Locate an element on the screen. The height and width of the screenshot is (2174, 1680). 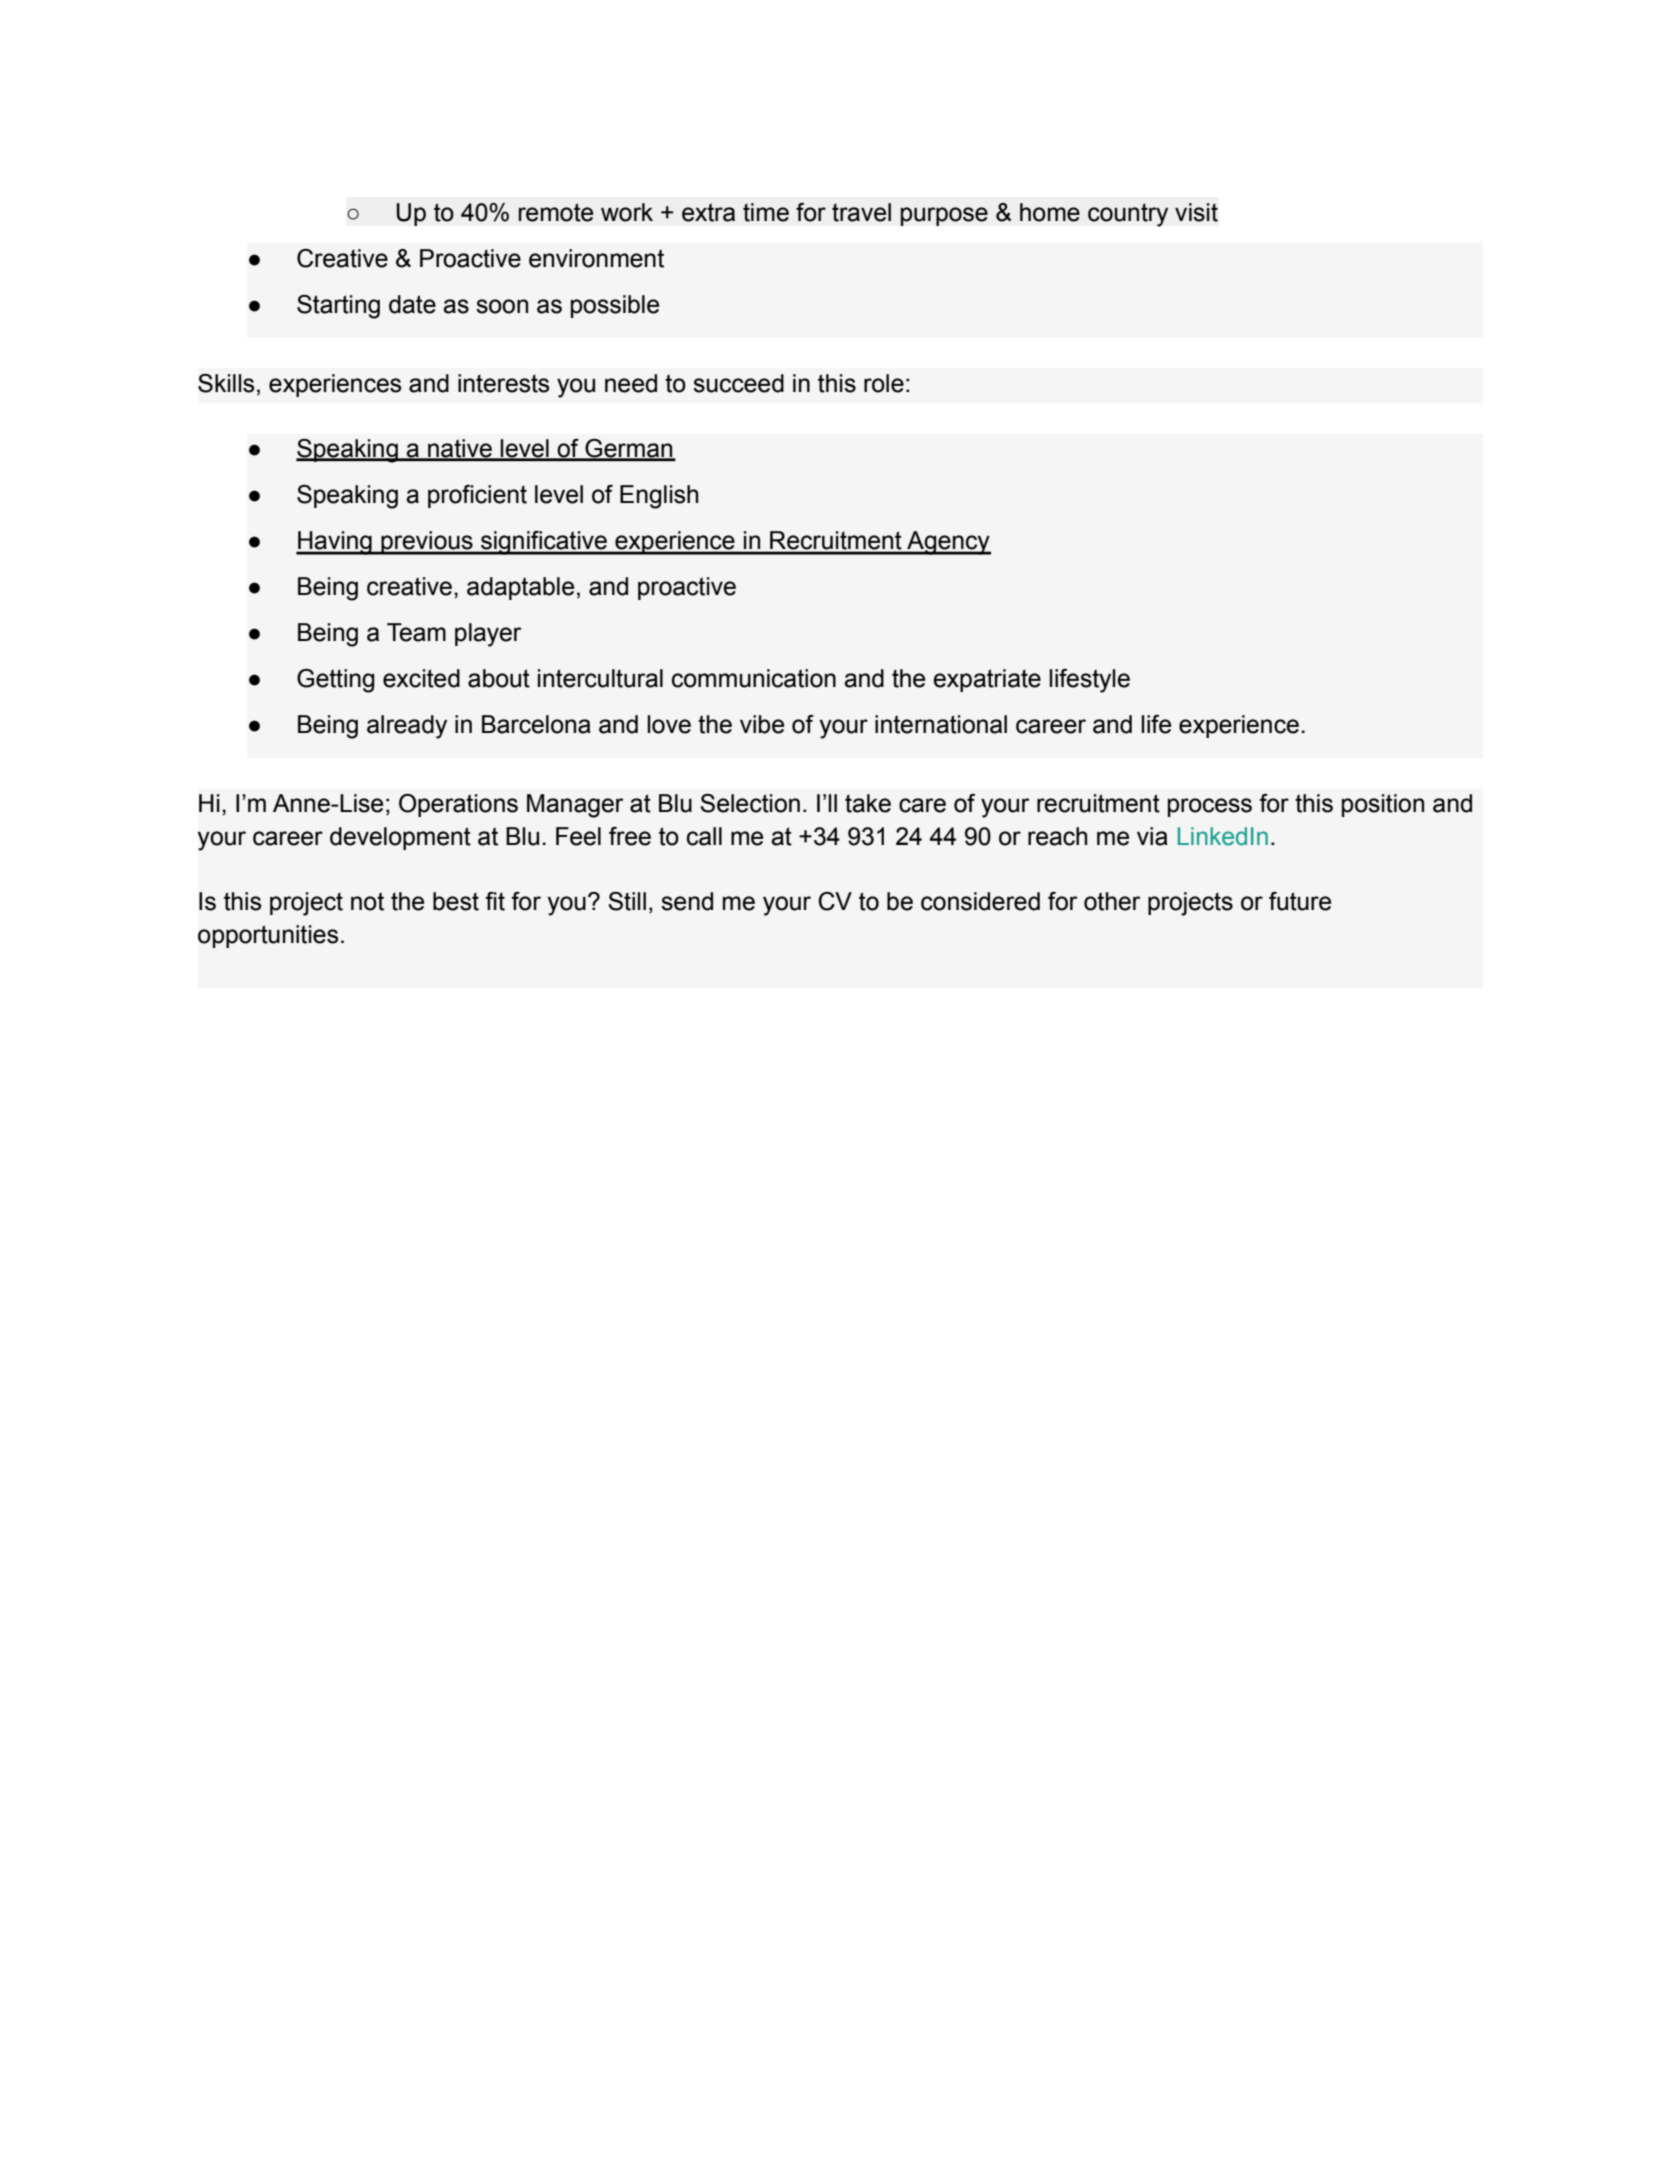
visit is located at coordinates (1196, 212).
